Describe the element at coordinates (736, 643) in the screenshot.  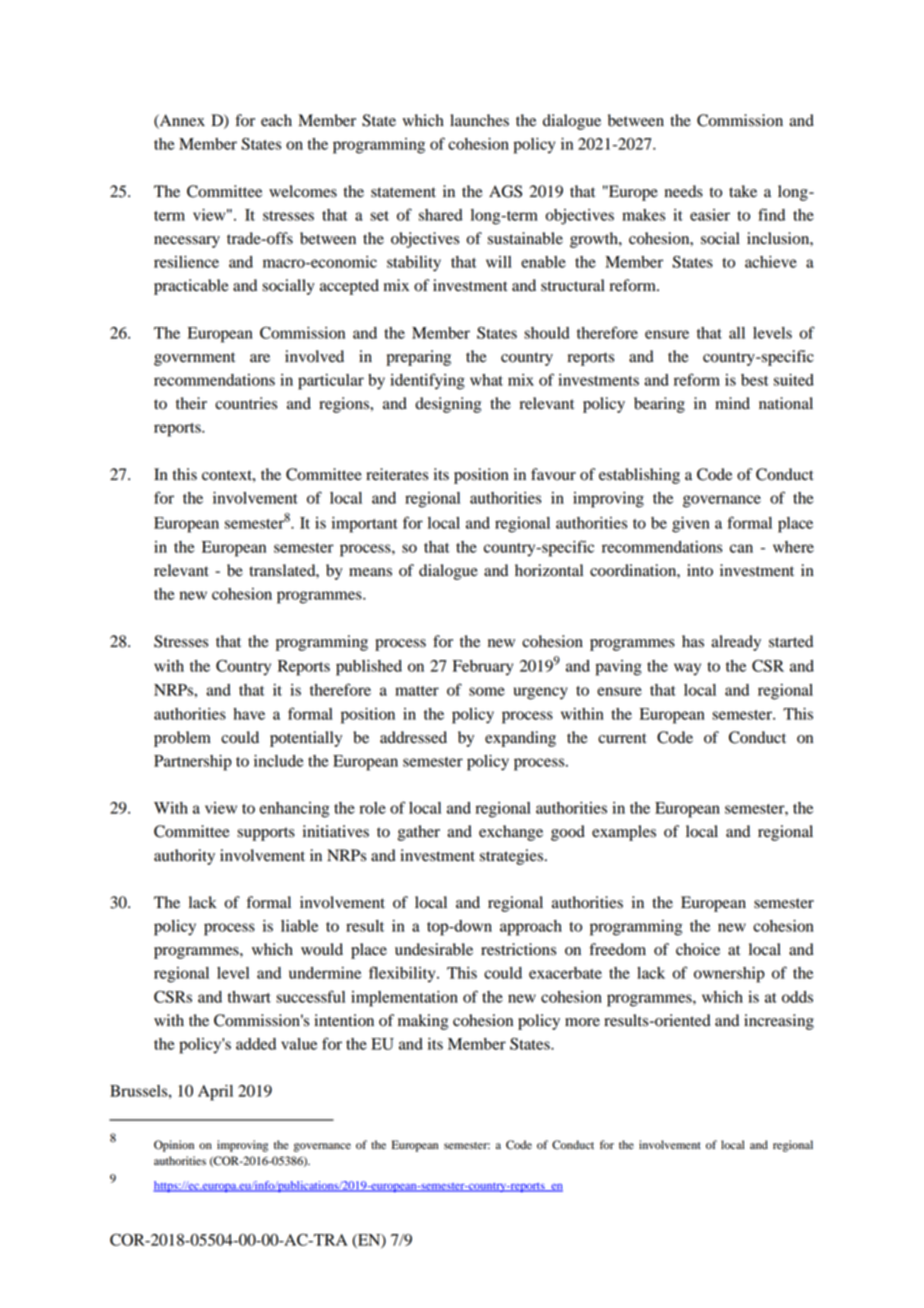
I see `already` at that location.
